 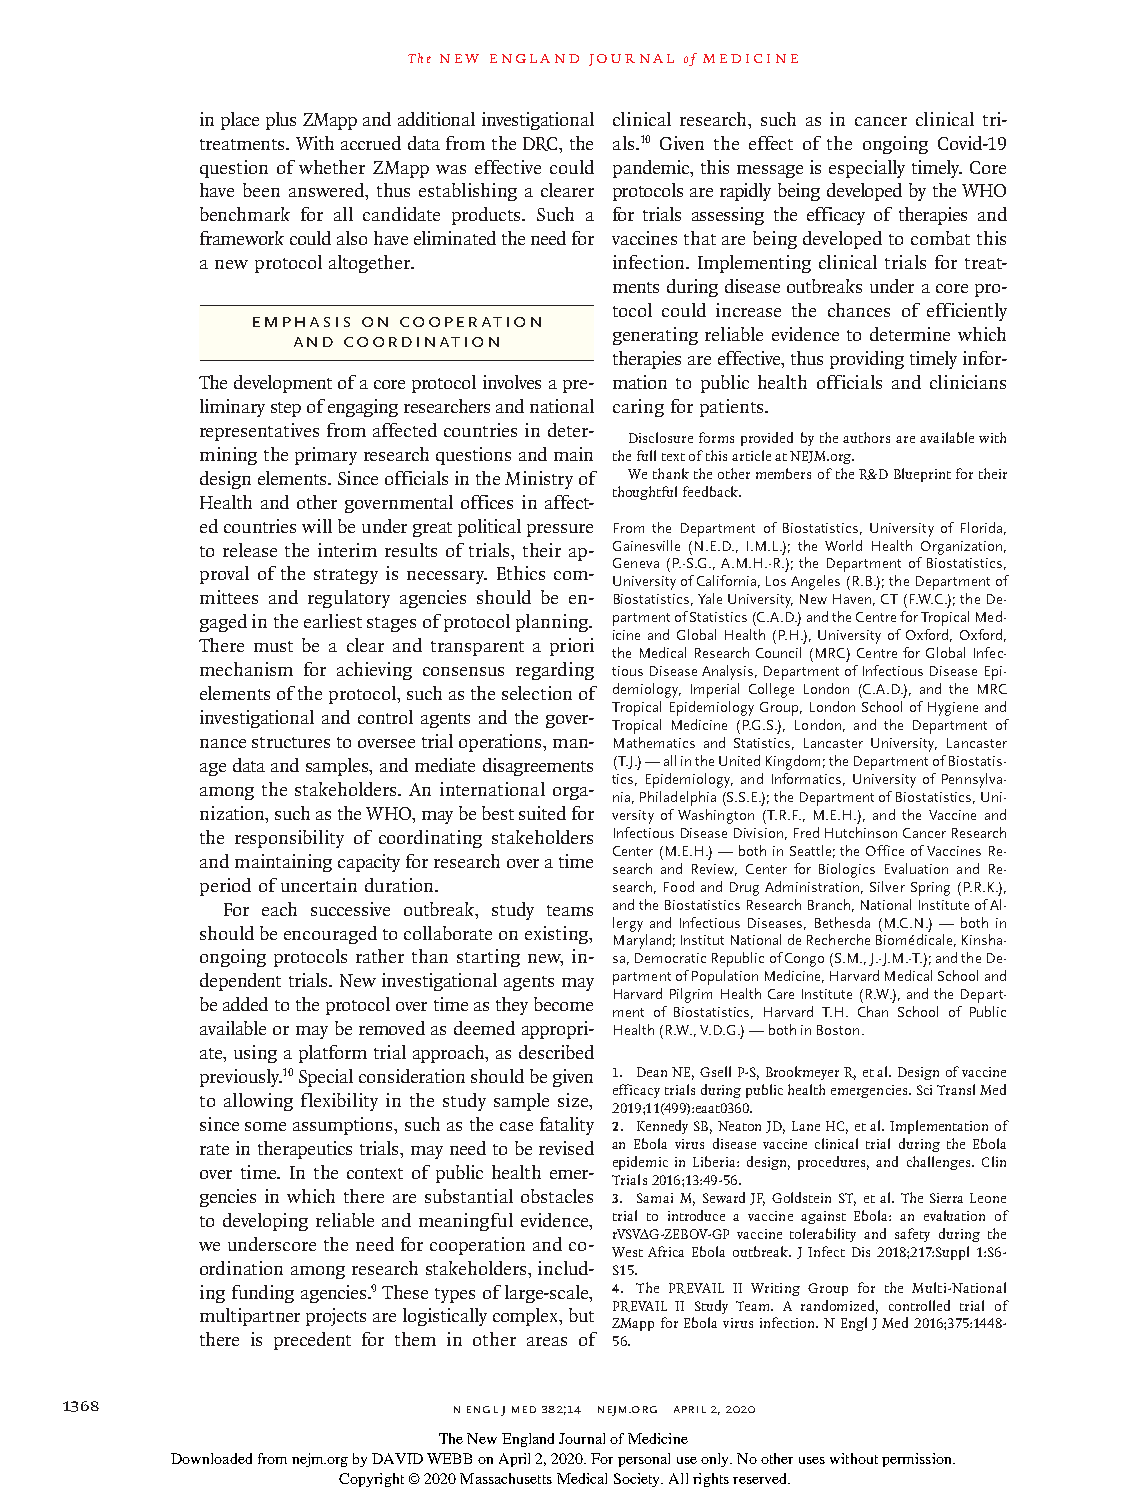 I want to click on obstacles, so click(x=557, y=1196).
